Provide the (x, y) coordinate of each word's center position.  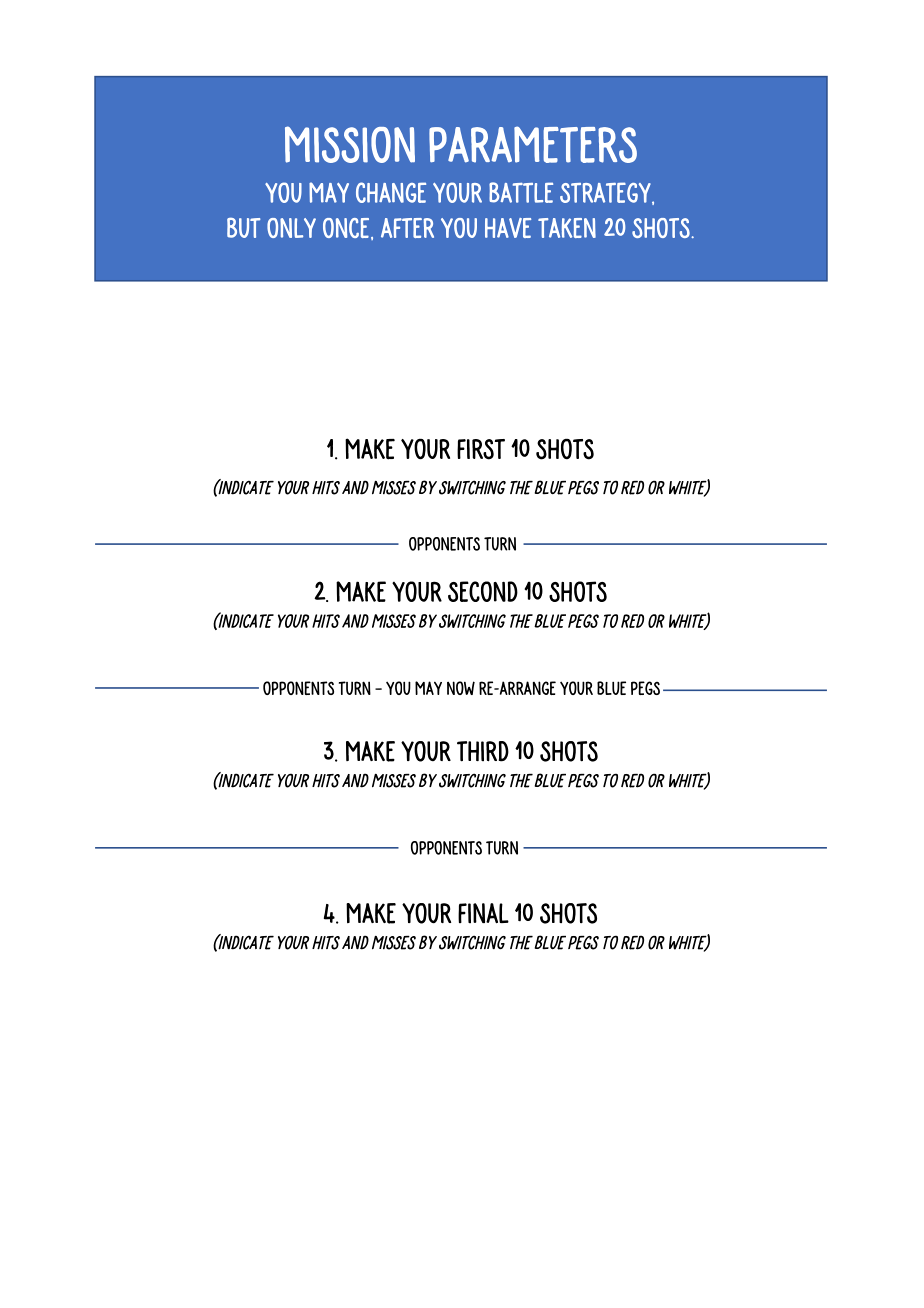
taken (567, 228)
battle (521, 192)
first (481, 449)
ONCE (347, 229)
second (483, 591)
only (291, 228)
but (243, 228)
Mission (350, 144)
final (483, 913)
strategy (606, 193)
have (508, 228)
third (483, 751)
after (407, 228)
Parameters (533, 144)
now (461, 688)
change (391, 192)
